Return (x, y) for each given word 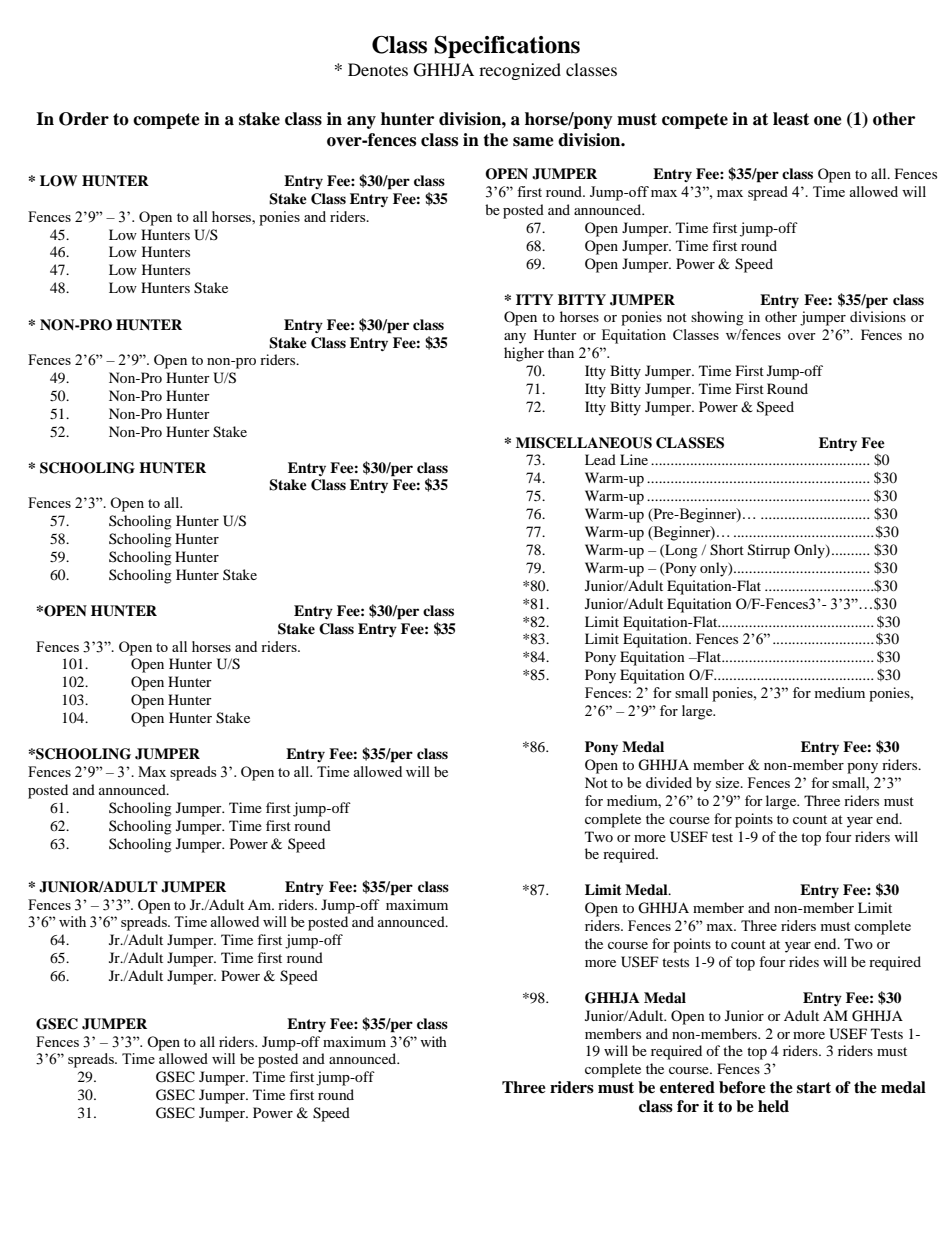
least (791, 119)
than (561, 352)
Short (727, 550)
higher (524, 354)
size (729, 782)
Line (634, 459)
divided (669, 782)
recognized (520, 71)
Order (84, 119)
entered (687, 1087)
